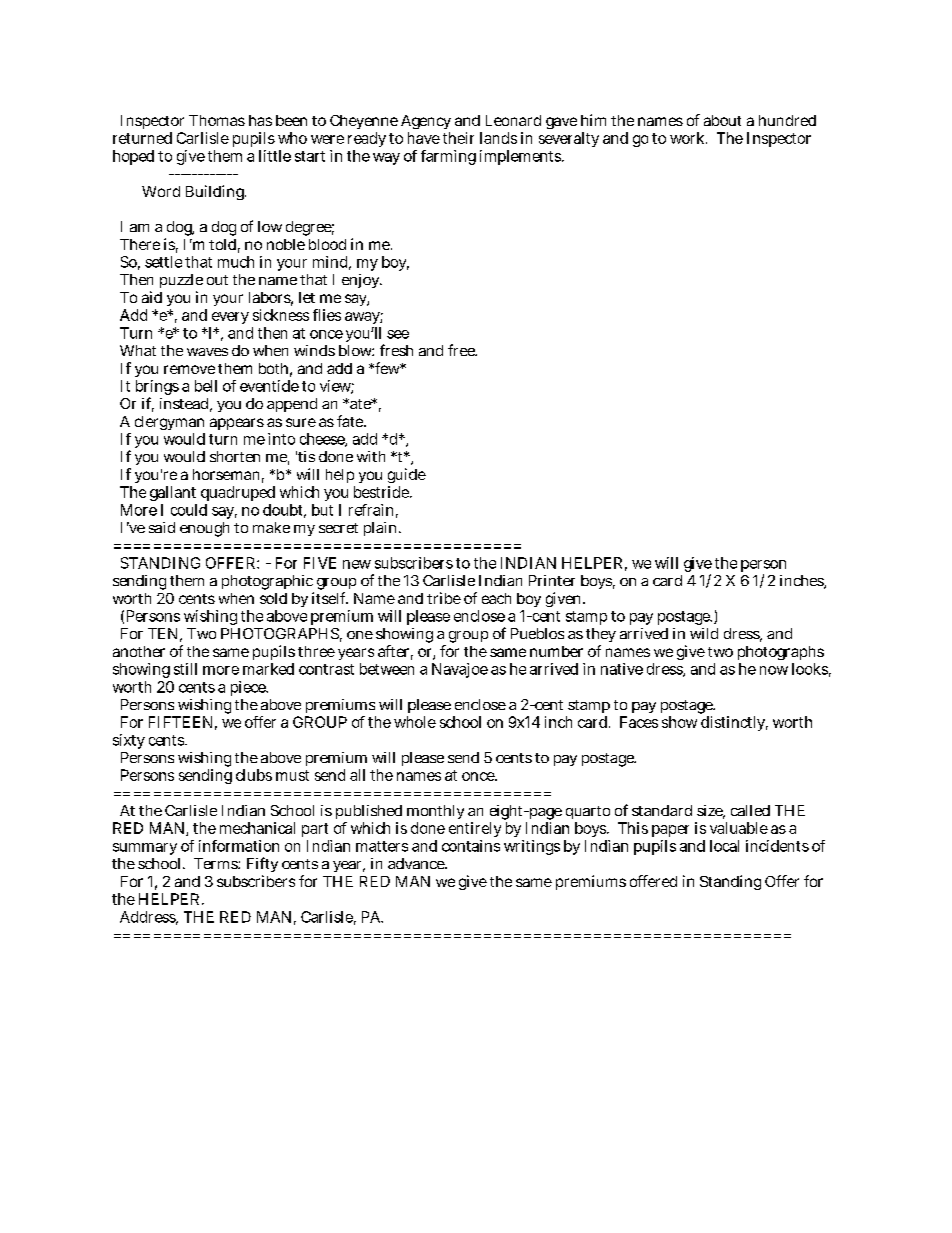  Describe the element at coordinates (688, 138) in the image. I see `work` at that location.
